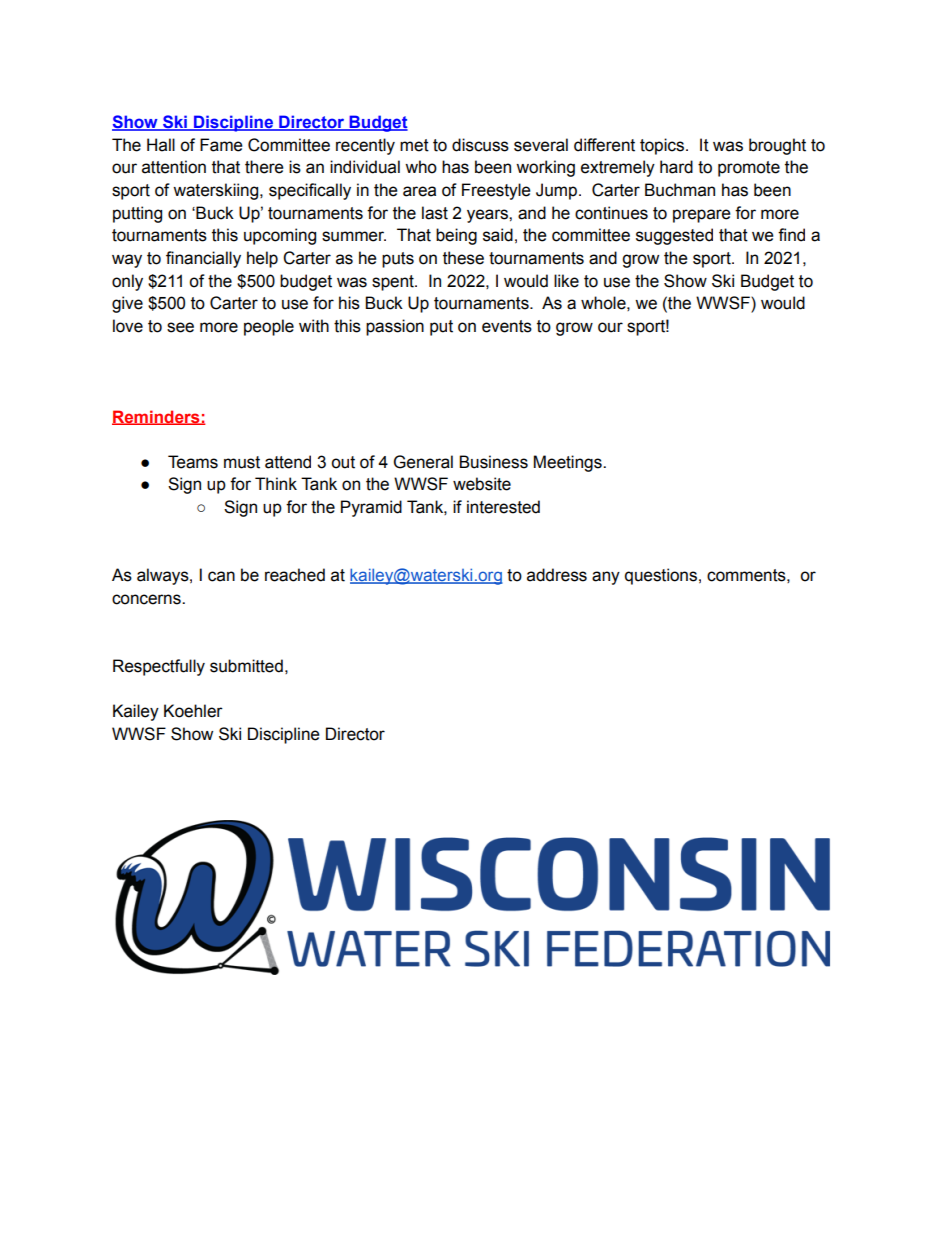 Image resolution: width=952 pixels, height=1233 pixels. What do you see at coordinates (180, 327) in the image?
I see `see` at bounding box center [180, 327].
